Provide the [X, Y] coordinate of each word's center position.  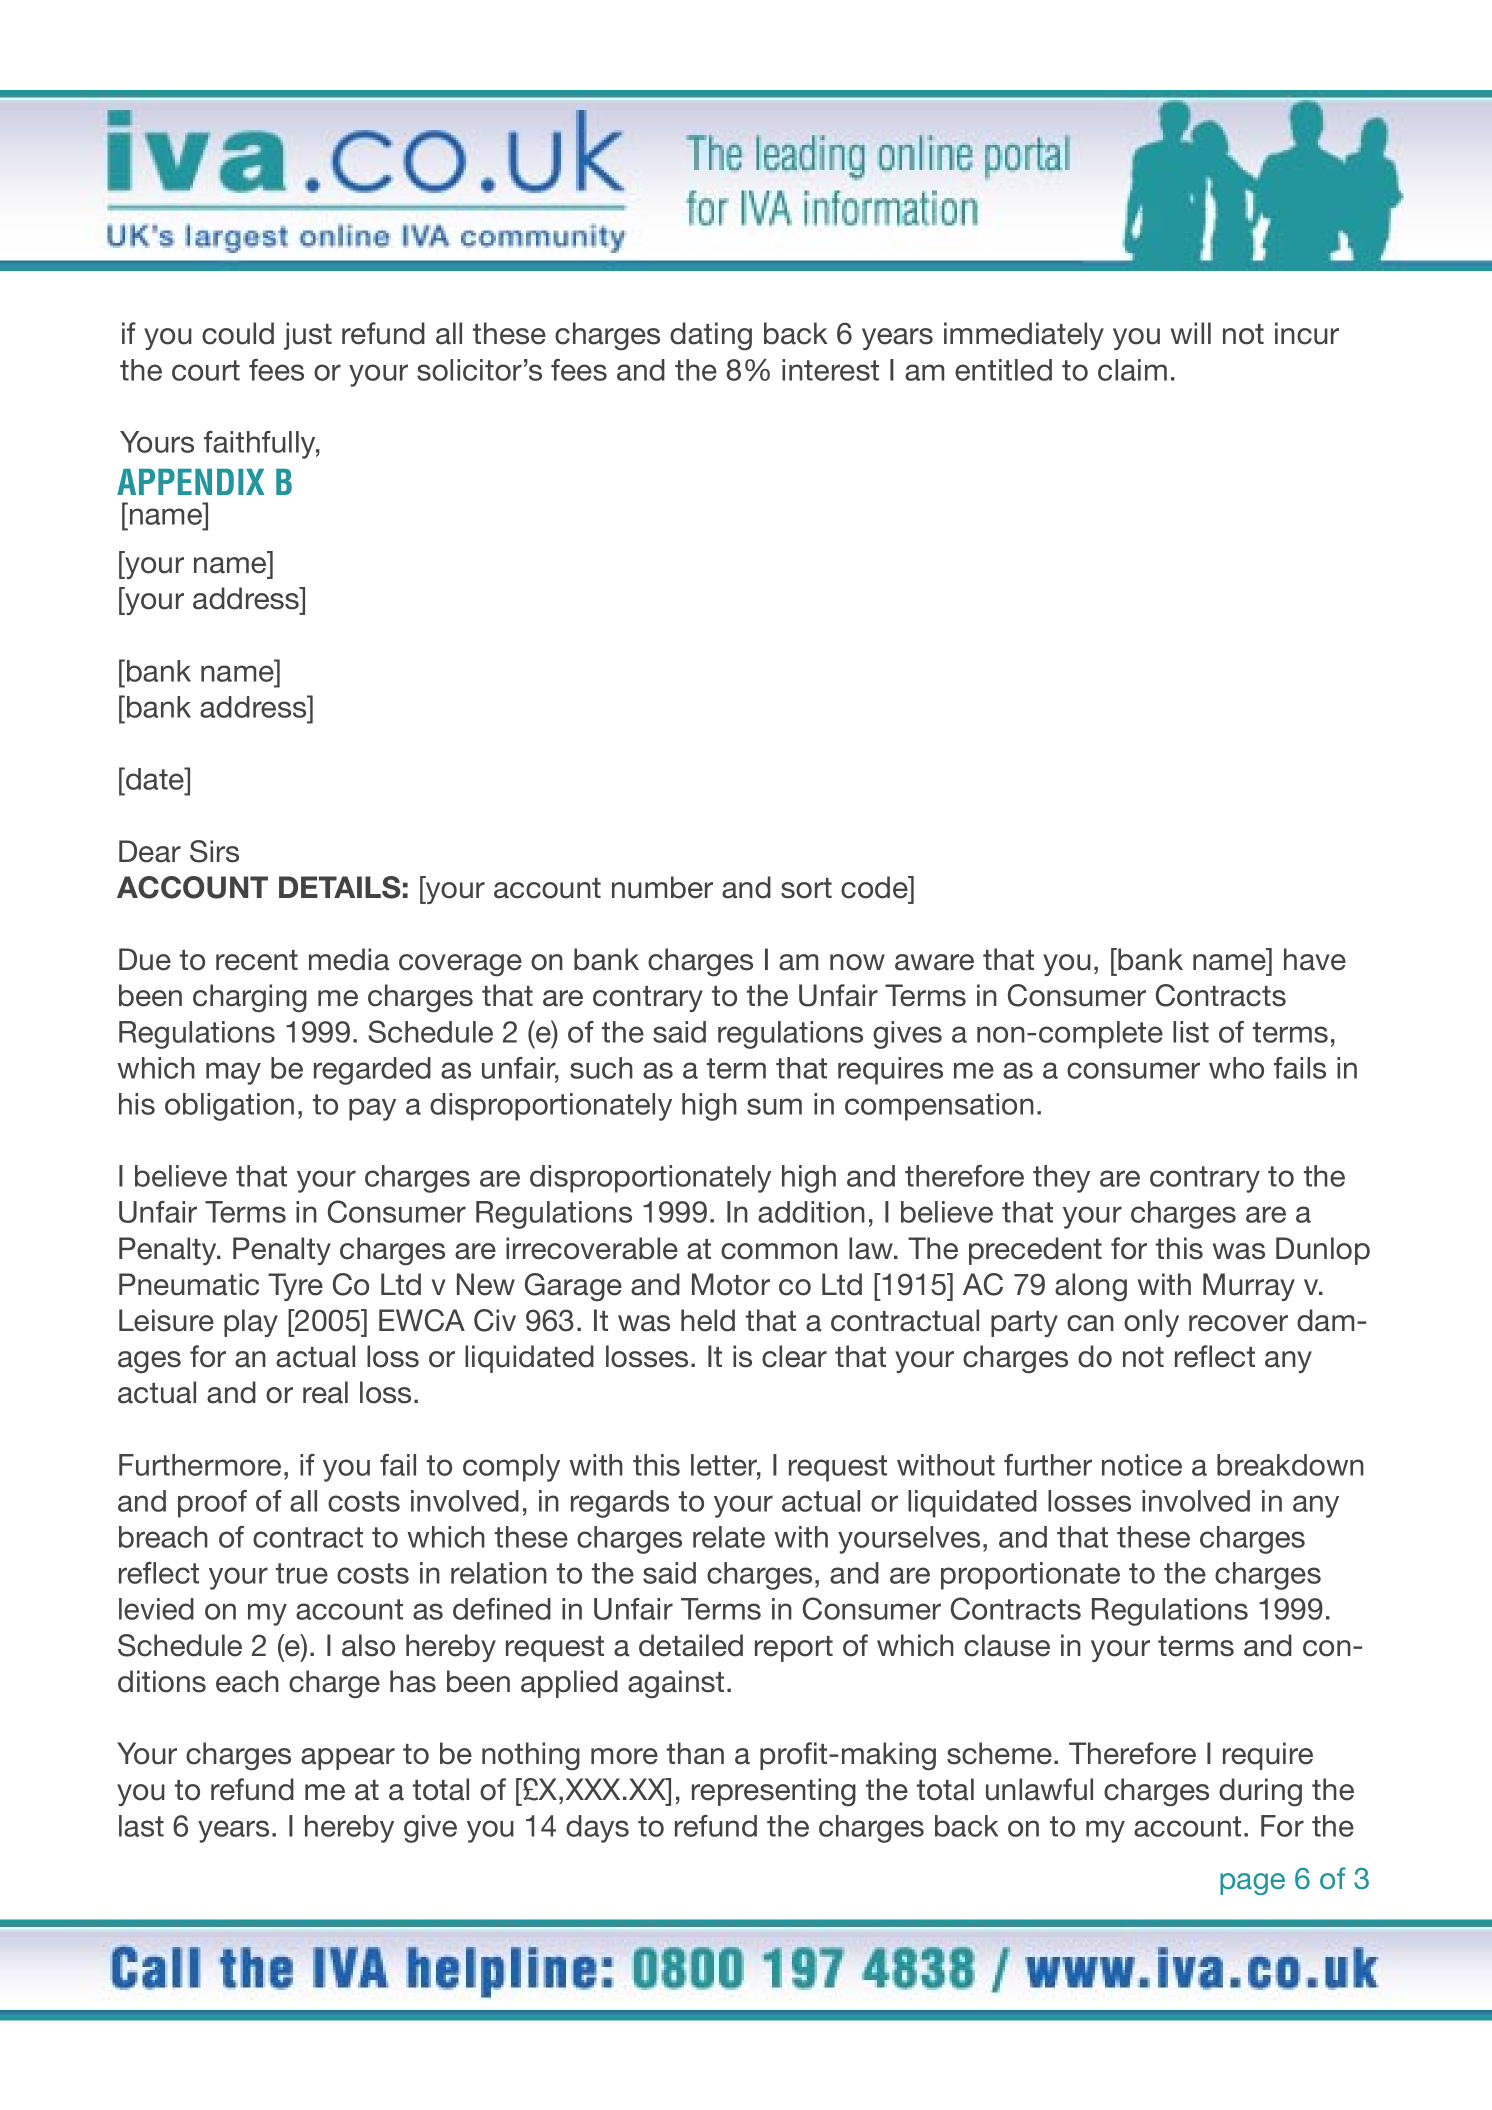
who [1236, 1068]
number [662, 887]
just [308, 336]
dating [711, 336]
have [1315, 959]
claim [1132, 370]
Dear [150, 851]
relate [729, 1537]
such [601, 1068]
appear [348, 1759]
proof [212, 1504]
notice [1142, 1465]
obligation [229, 1107]
